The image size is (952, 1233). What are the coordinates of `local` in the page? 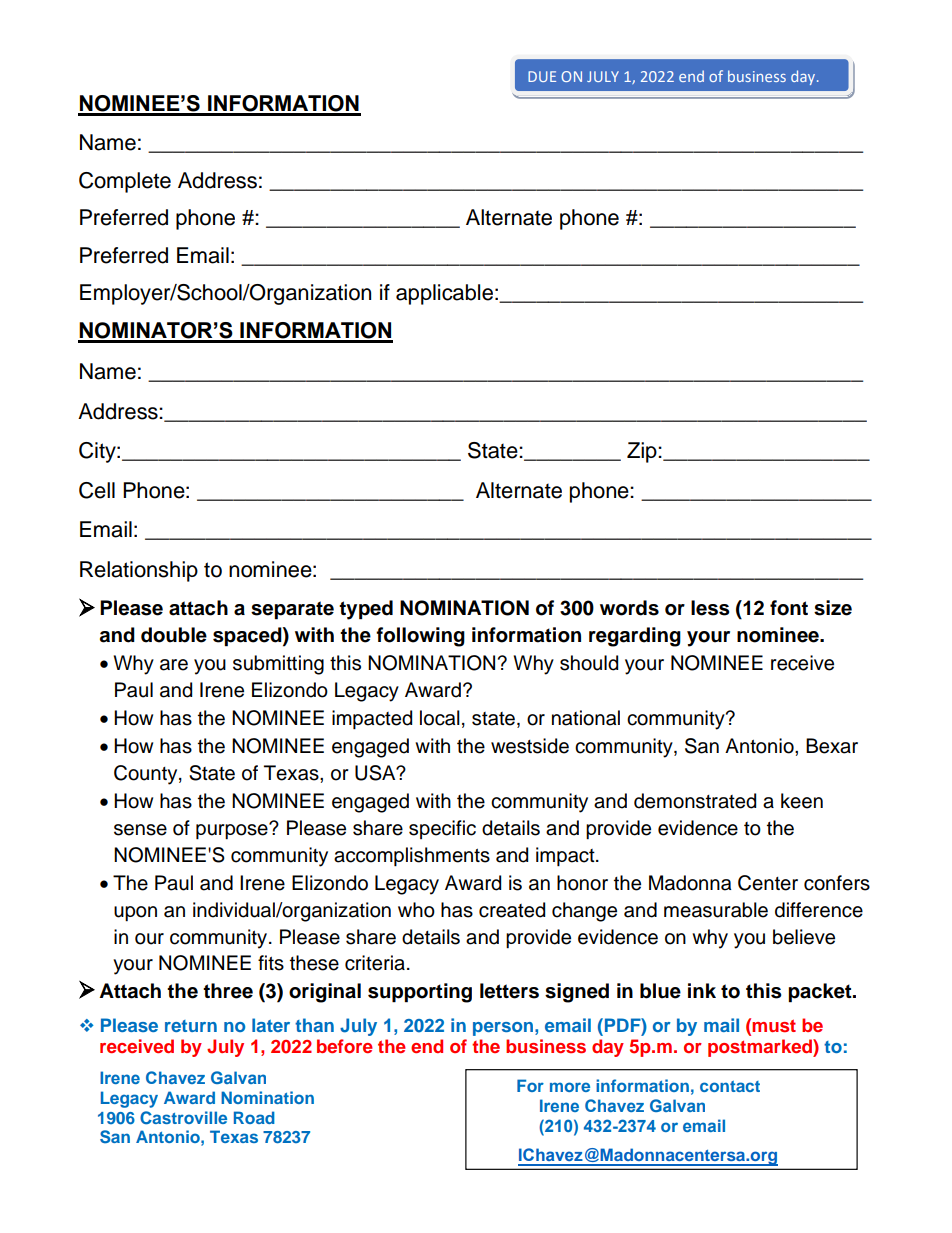 It's located at (440, 718).
